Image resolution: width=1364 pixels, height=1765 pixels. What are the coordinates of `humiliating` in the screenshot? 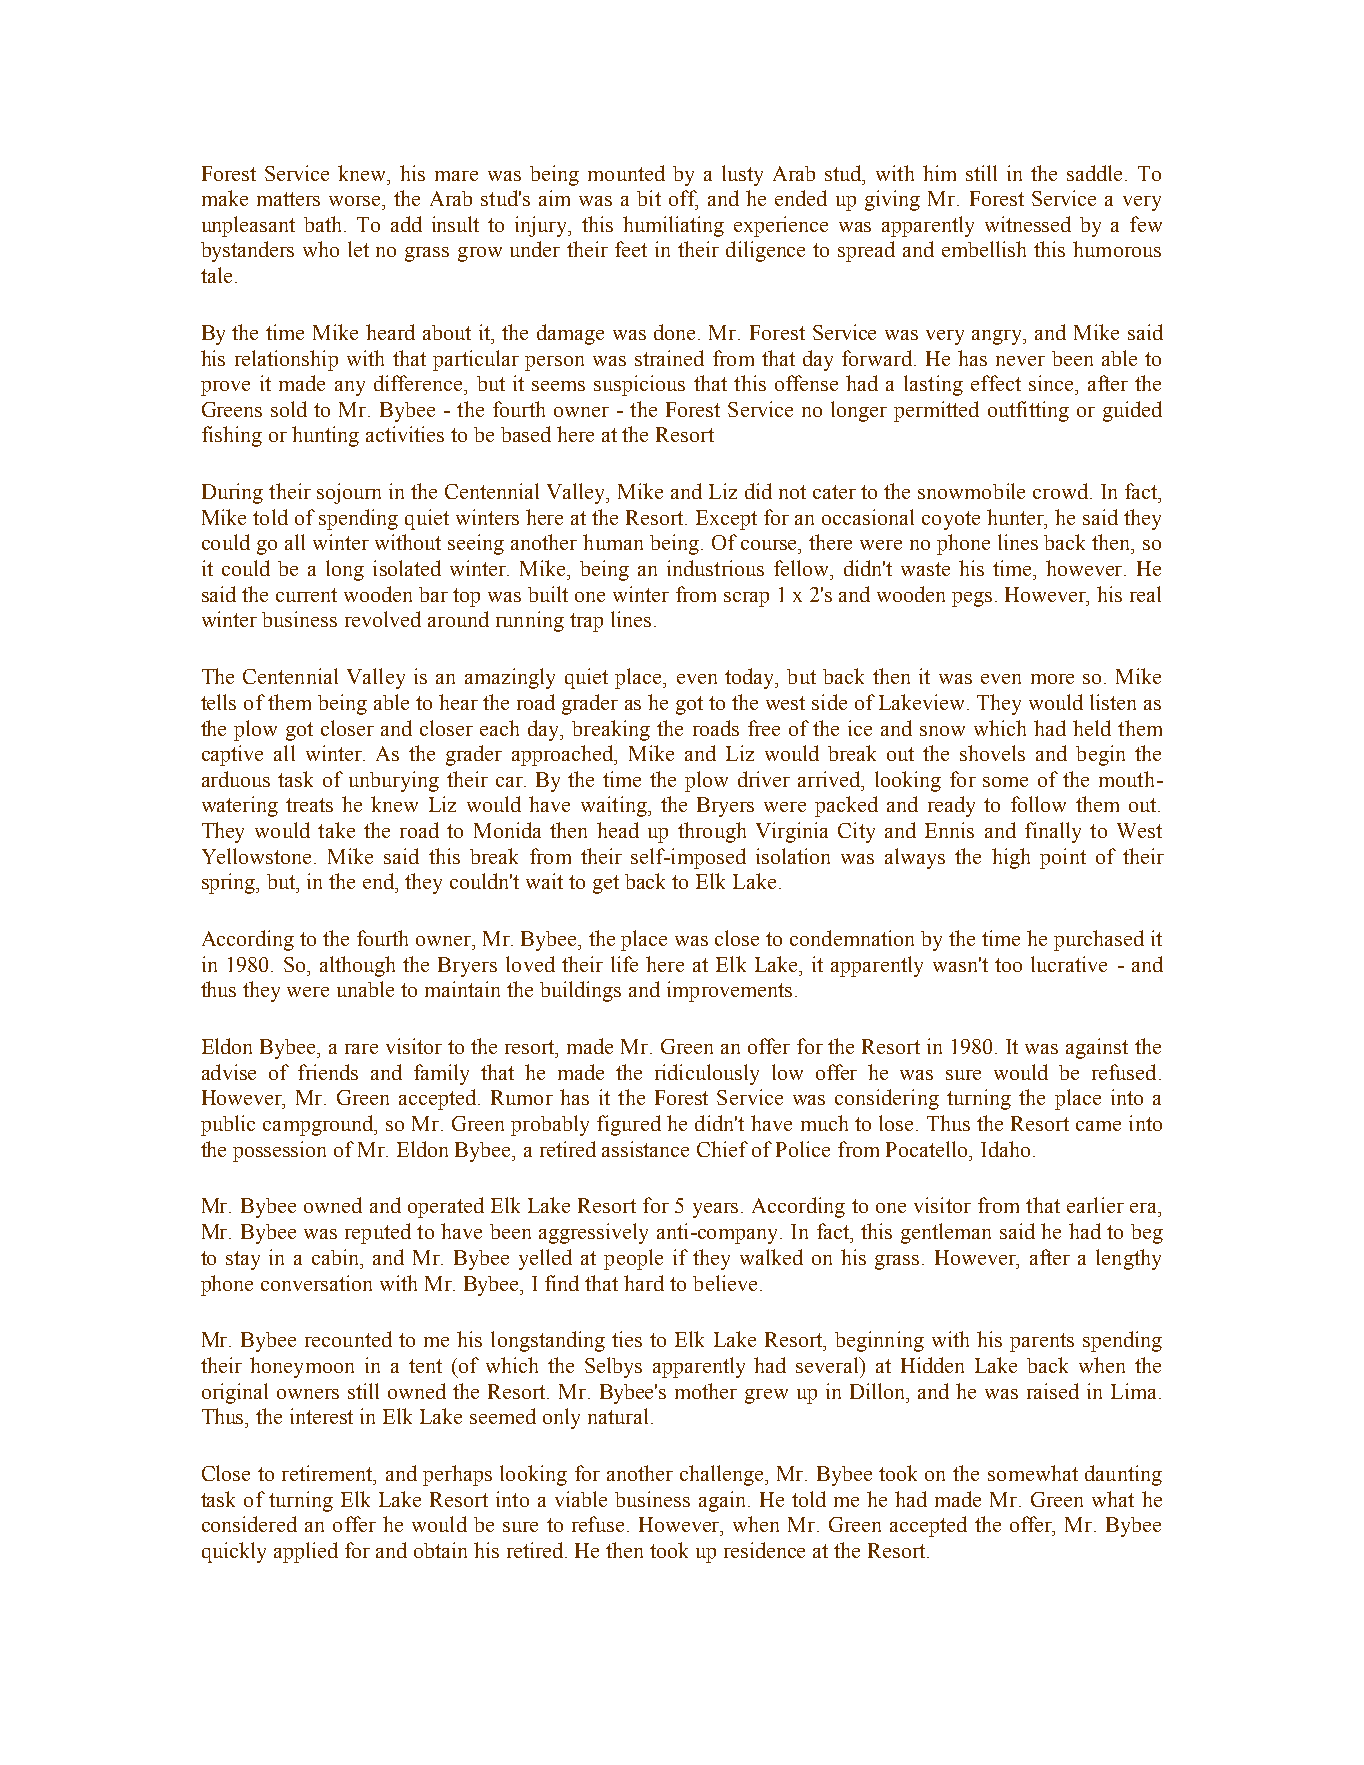 It's located at (673, 226).
